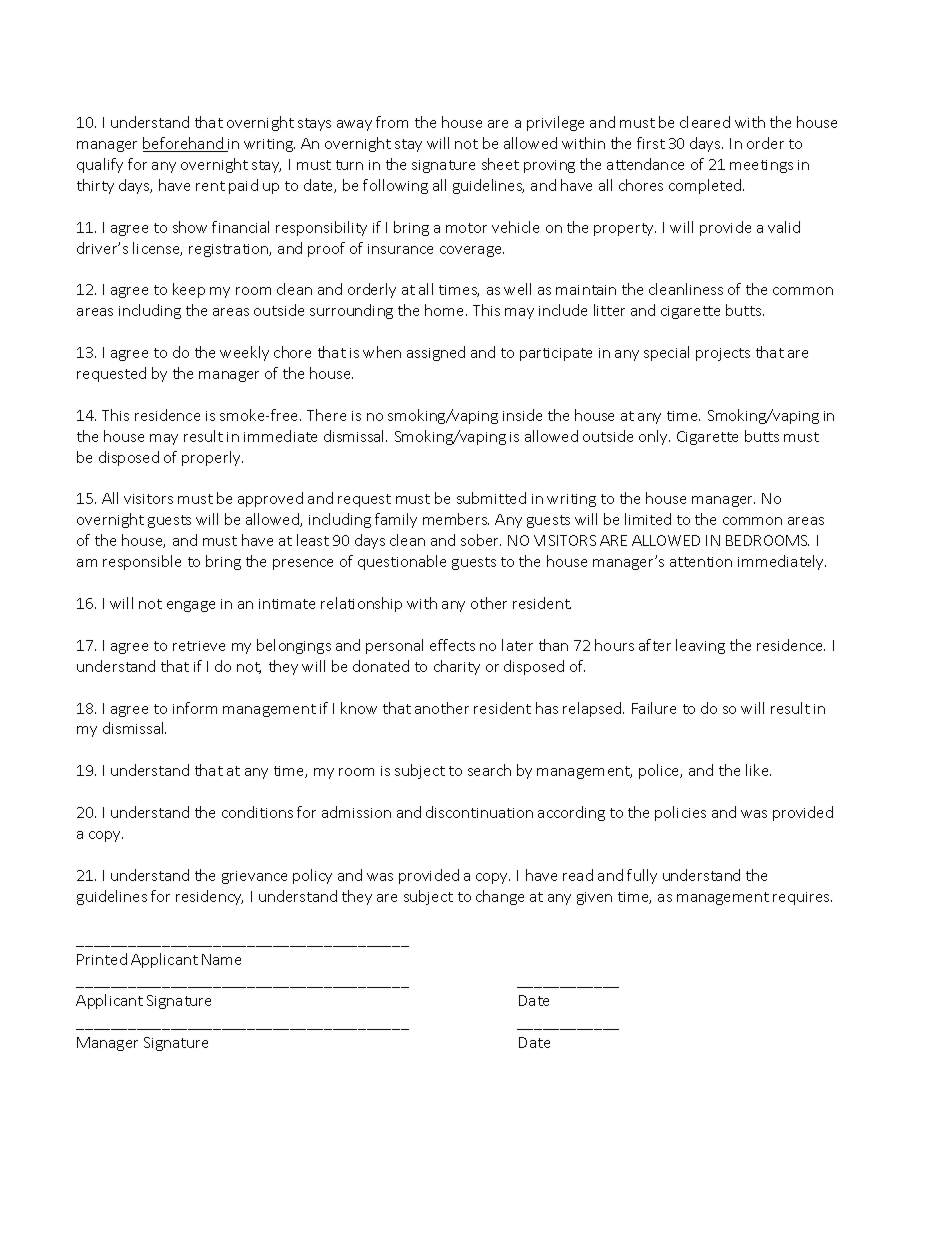  I want to click on sheet, so click(500, 164).
